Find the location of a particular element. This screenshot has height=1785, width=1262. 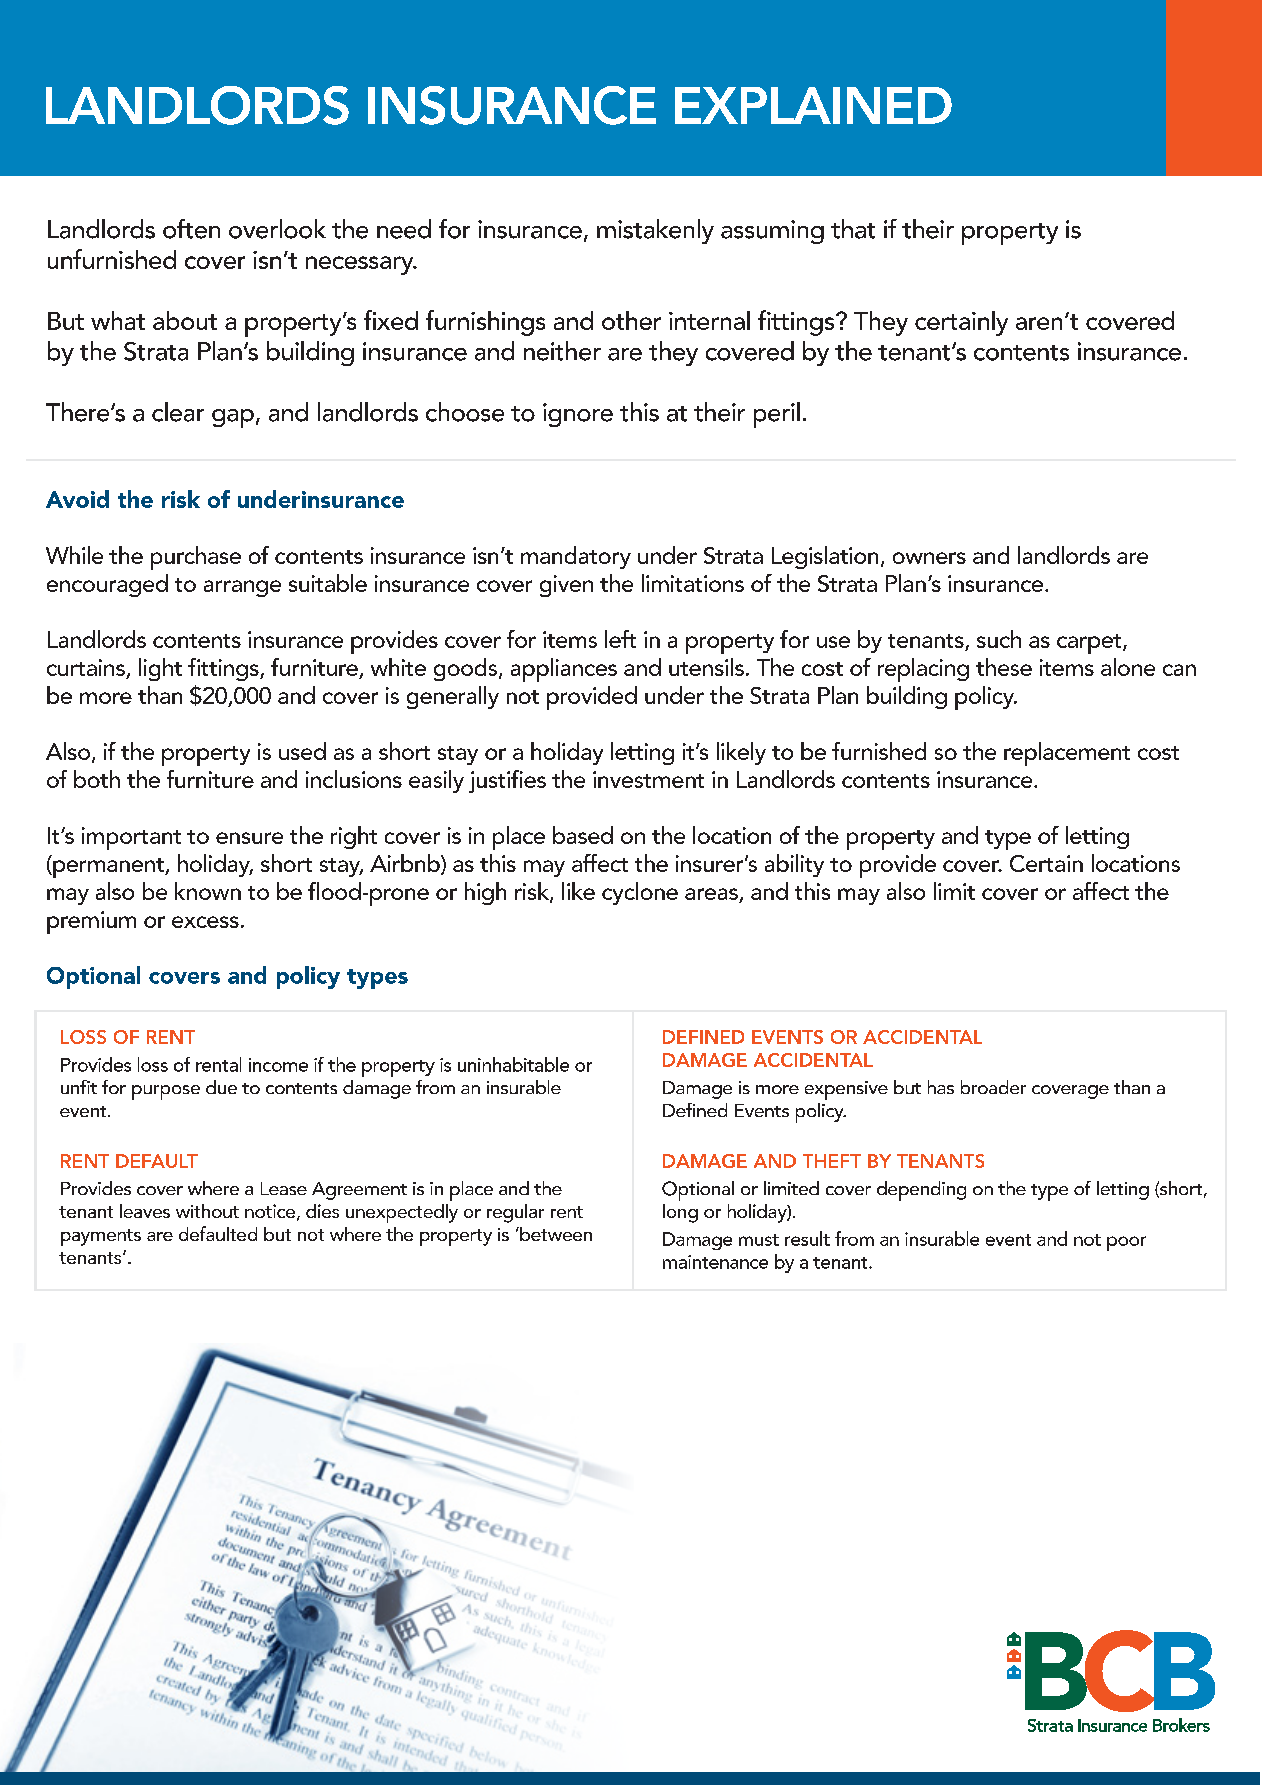

income is located at coordinates (278, 1065).
